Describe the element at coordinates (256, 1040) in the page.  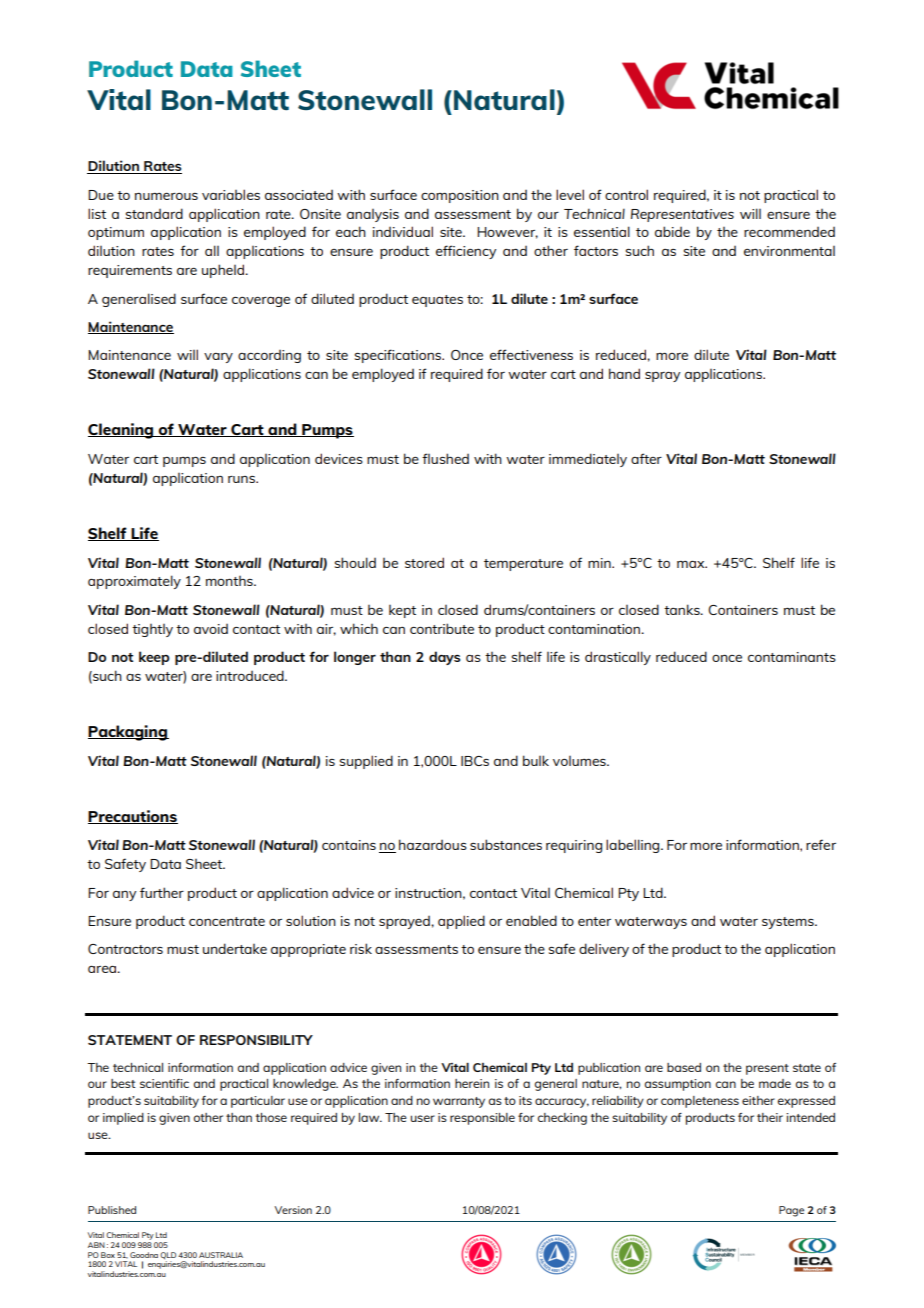
I see `RESPONSIBILITY` at that location.
